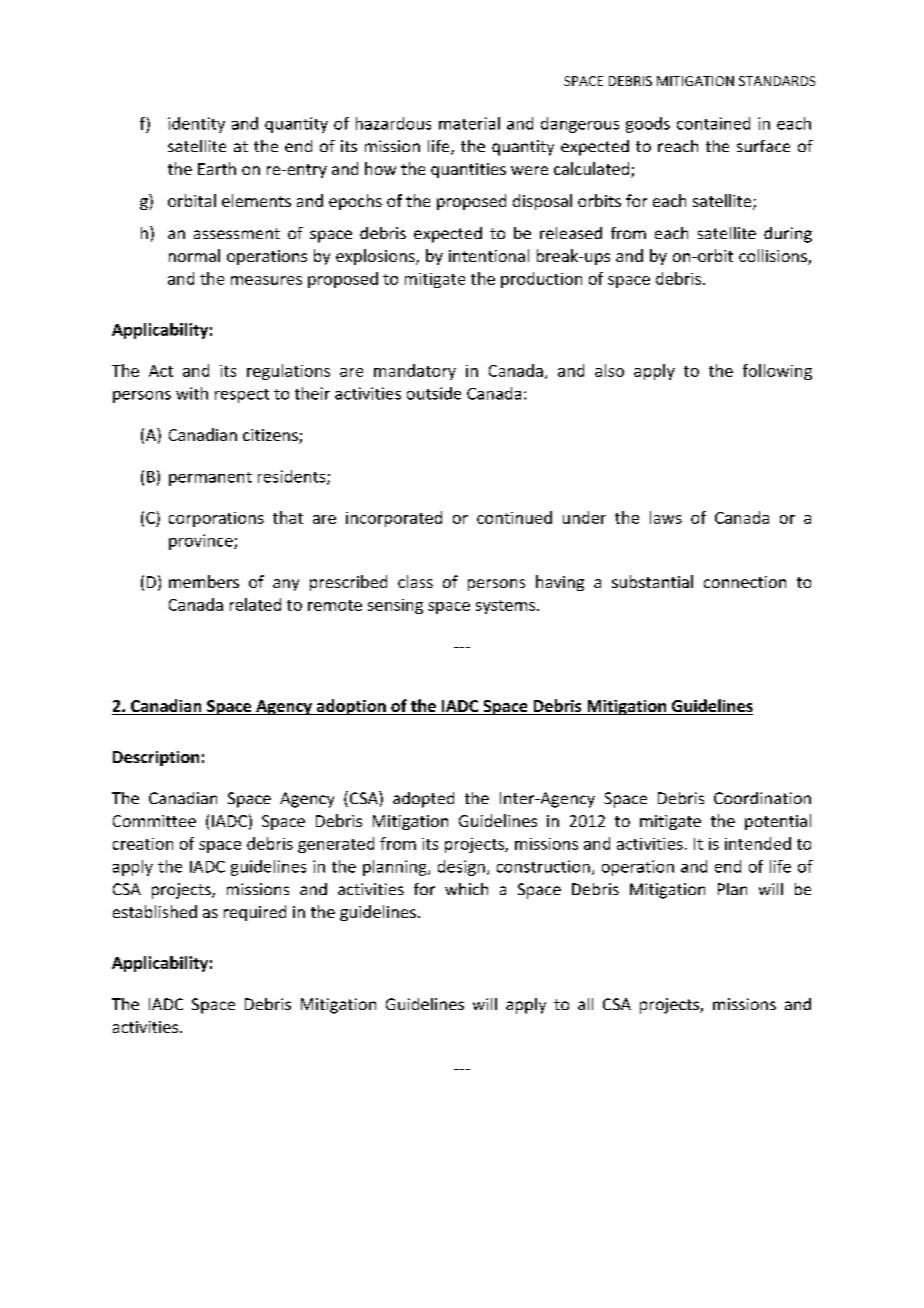  Describe the element at coordinates (469, 123) in the screenshot. I see `material` at that location.
